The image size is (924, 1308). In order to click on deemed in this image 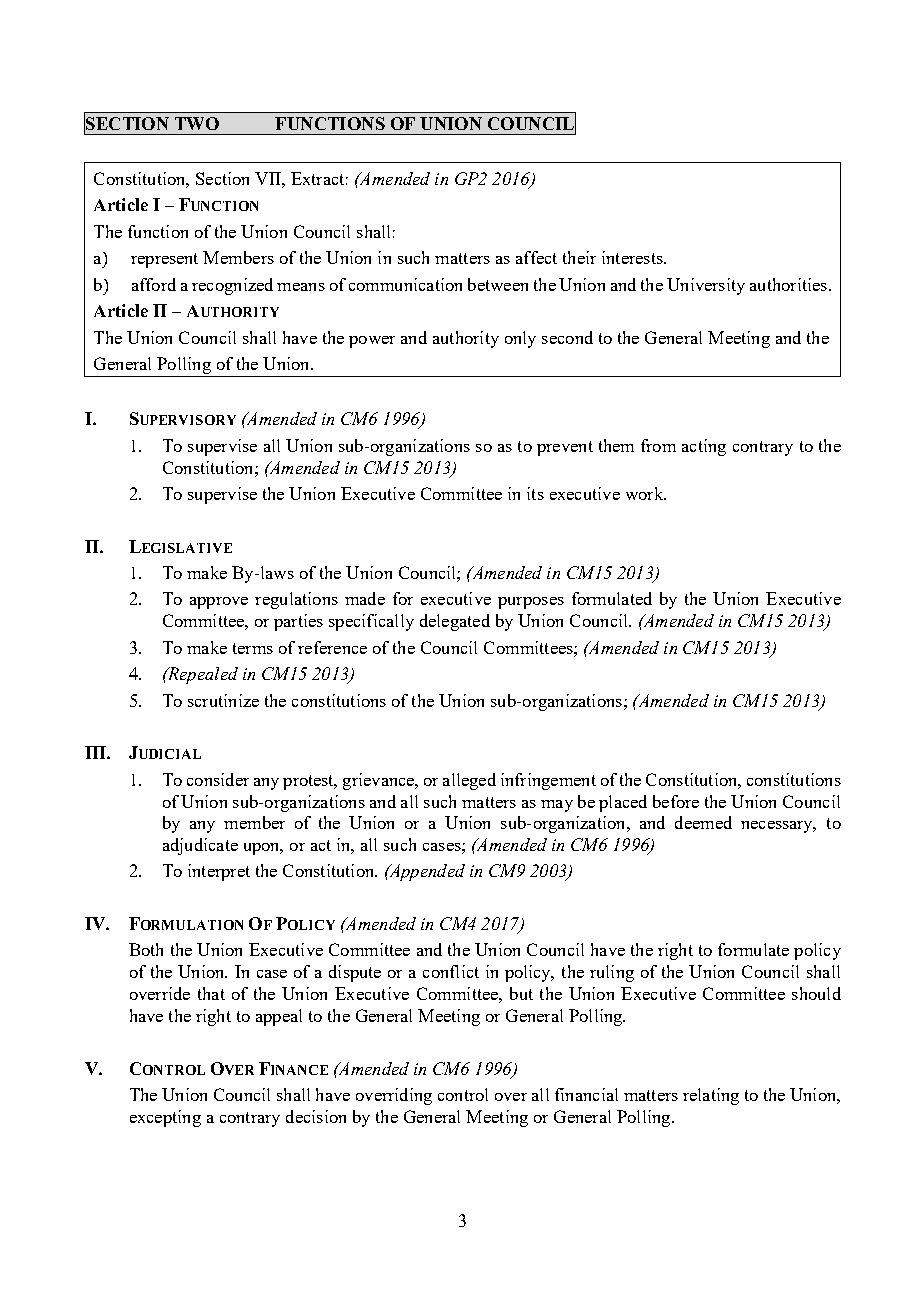, I will do `click(703, 822)`.
